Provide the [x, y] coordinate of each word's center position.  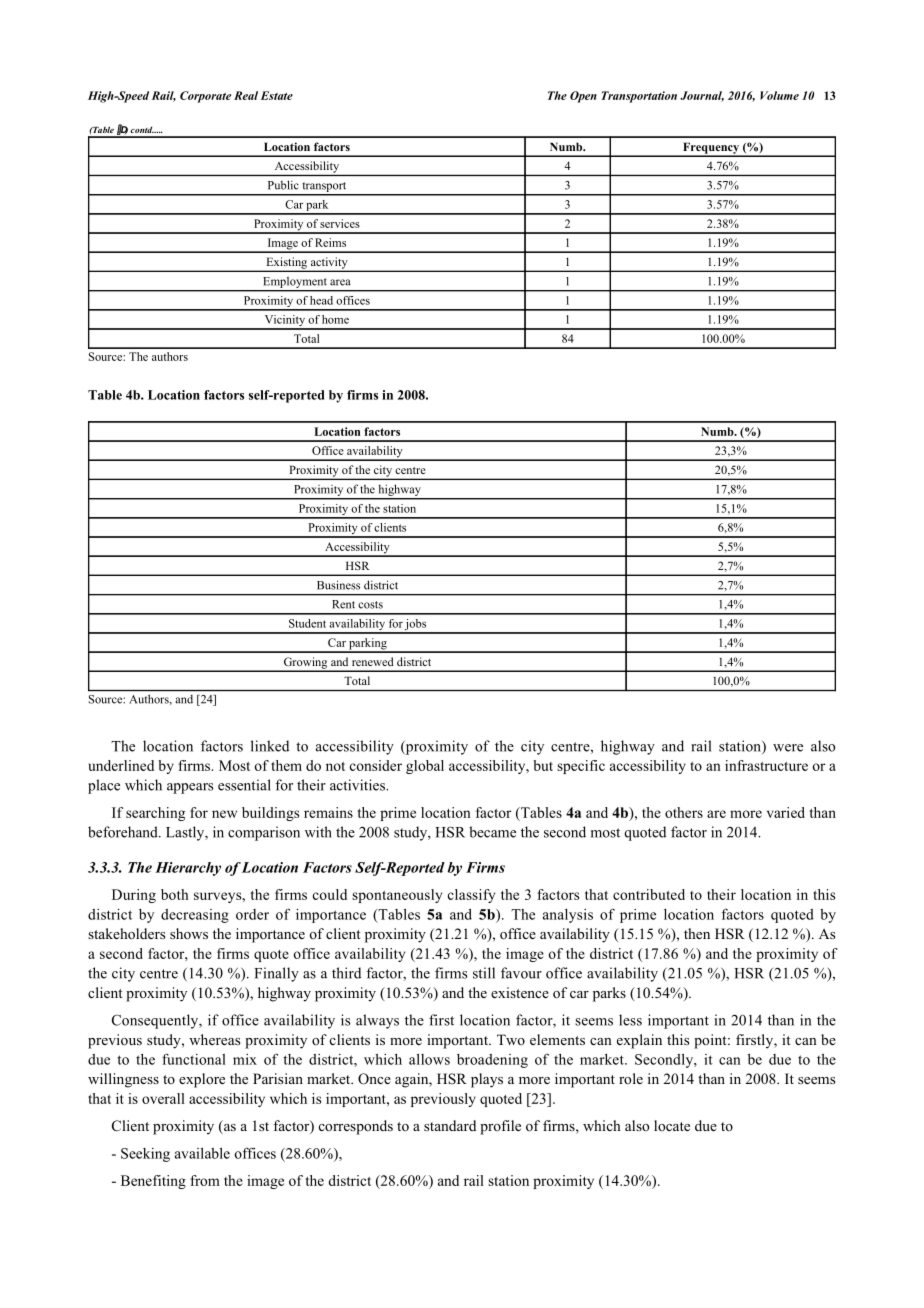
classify [471, 896]
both [175, 894]
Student [307, 623]
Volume [779, 95]
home [335, 319]
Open [583, 97]
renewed [373, 661]
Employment [295, 282]
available [202, 1153]
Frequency [711, 149]
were [788, 748]
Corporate [205, 97]
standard [450, 1125]
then [697, 933]
